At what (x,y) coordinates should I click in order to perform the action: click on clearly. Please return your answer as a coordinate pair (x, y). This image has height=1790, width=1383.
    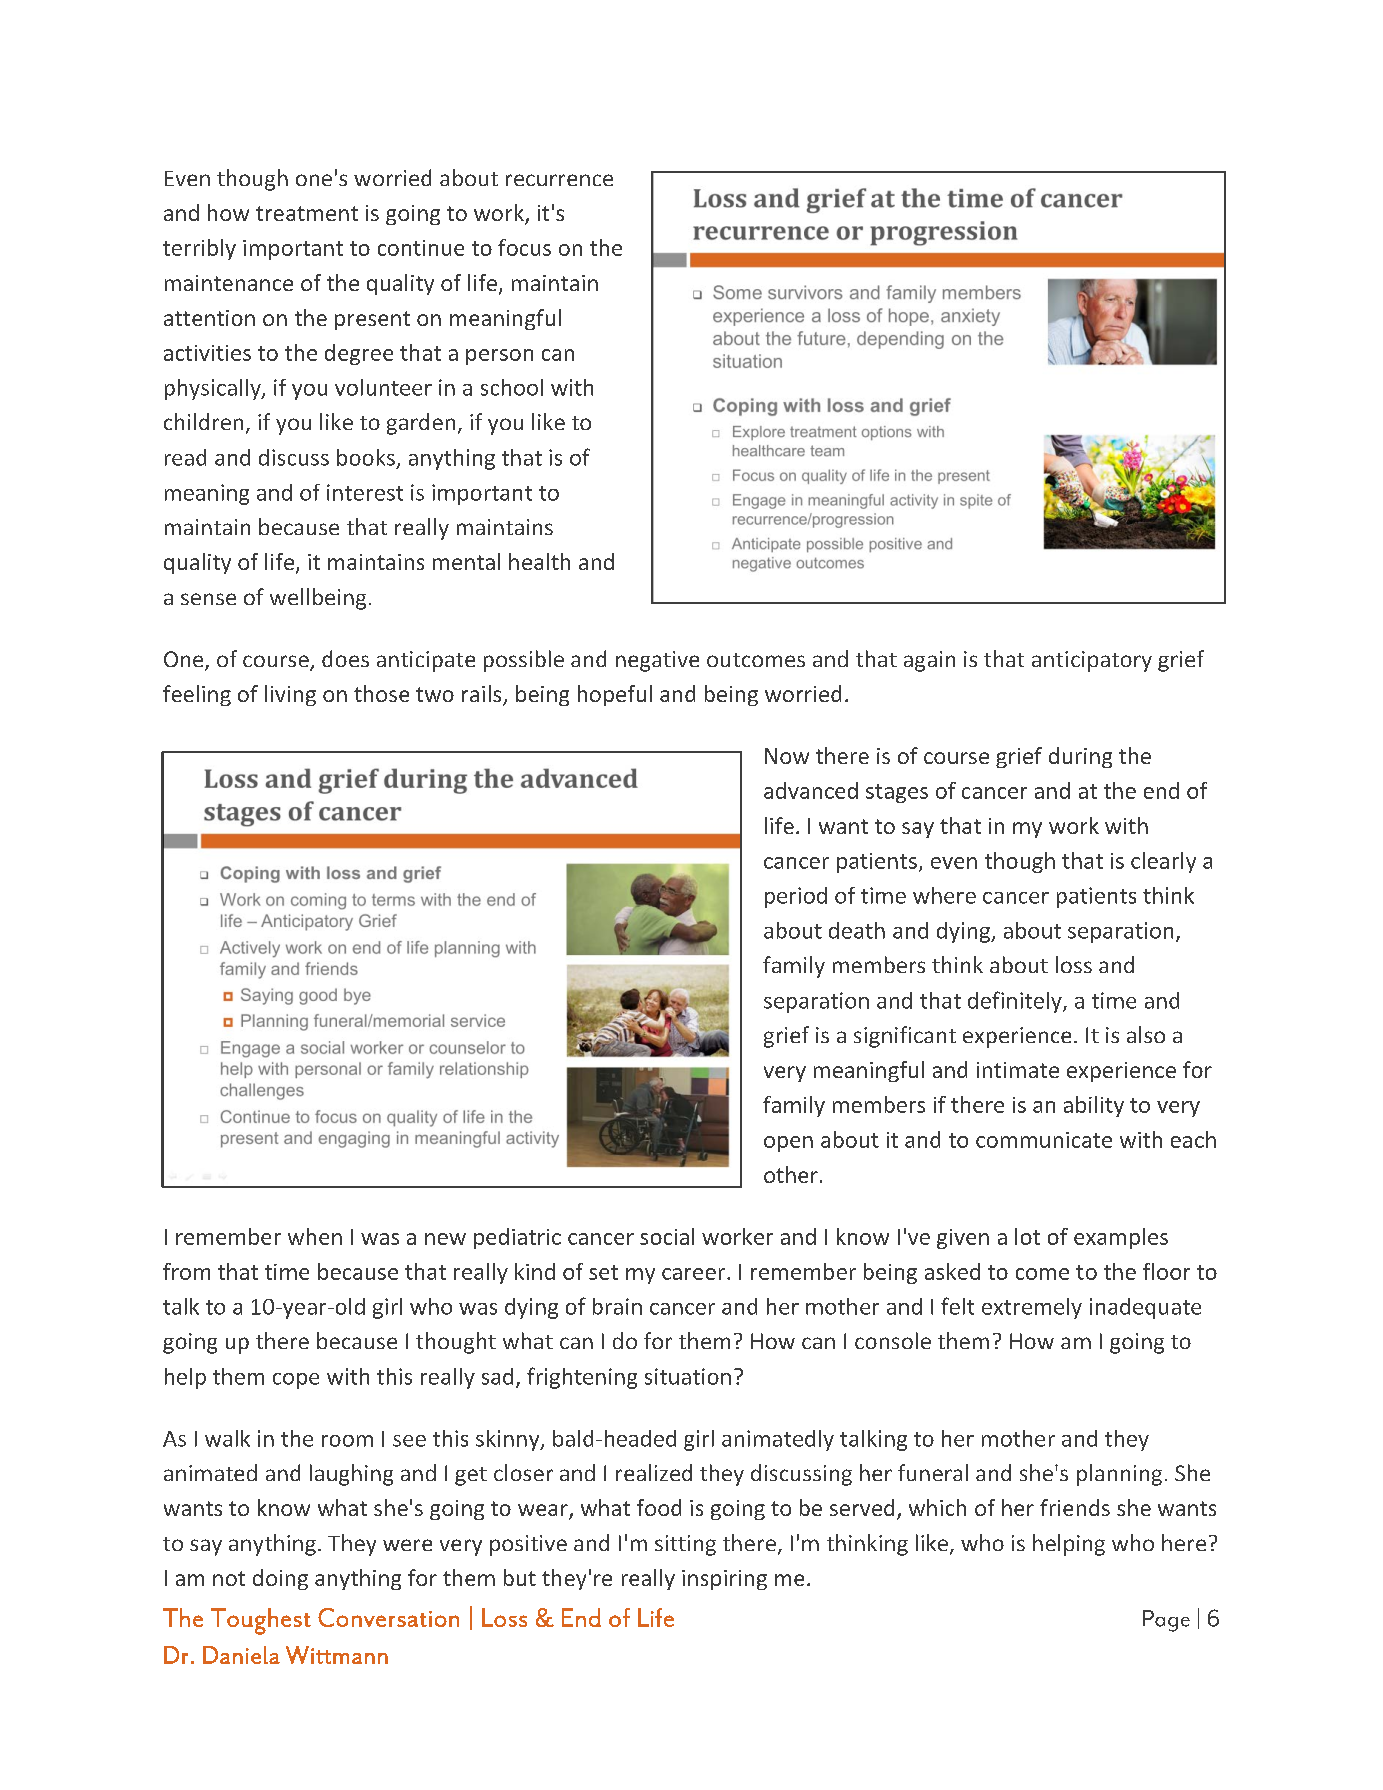
    Looking at the image, I should click on (1163, 862).
